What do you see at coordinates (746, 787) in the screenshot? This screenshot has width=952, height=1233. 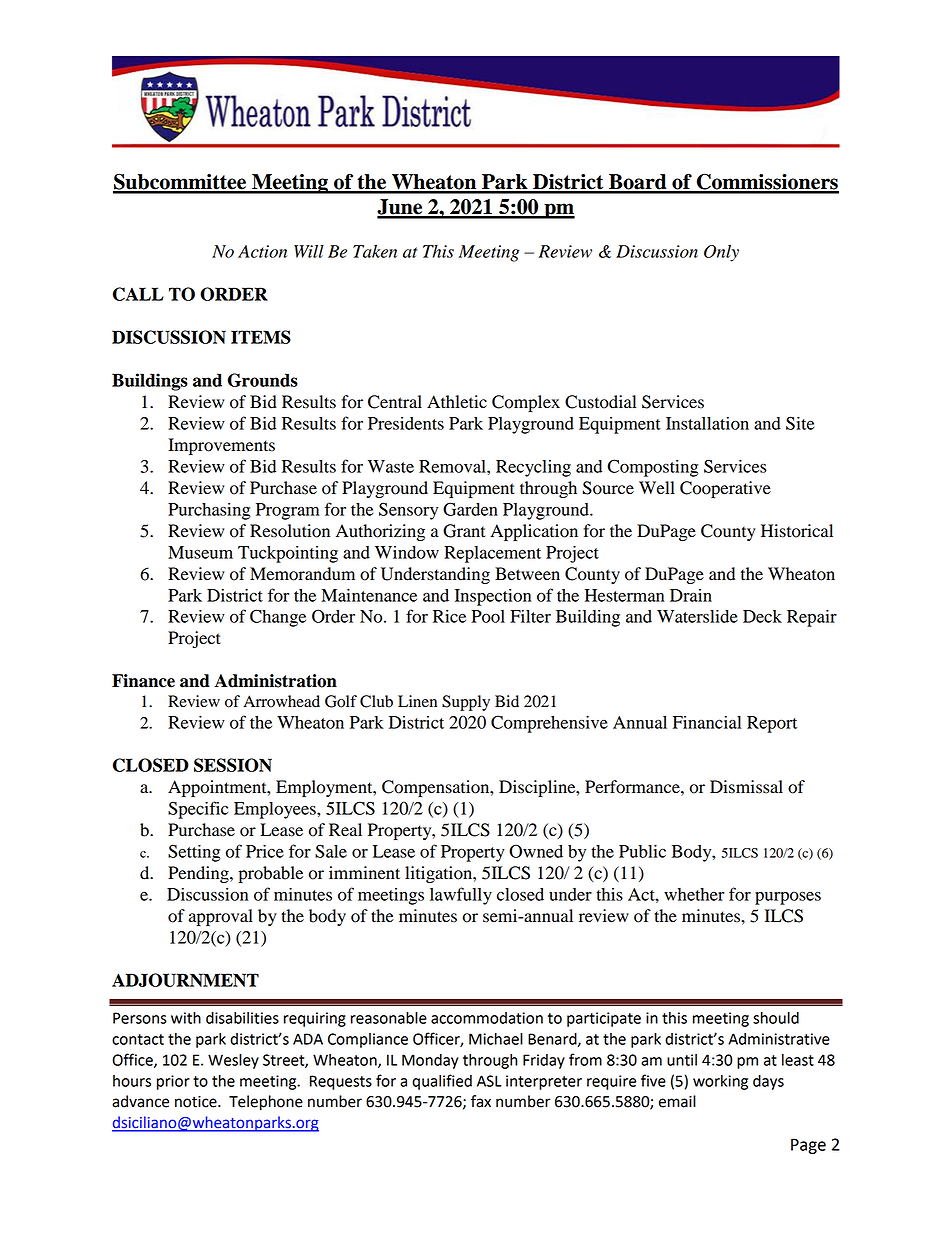 I see `Dismissal` at bounding box center [746, 787].
